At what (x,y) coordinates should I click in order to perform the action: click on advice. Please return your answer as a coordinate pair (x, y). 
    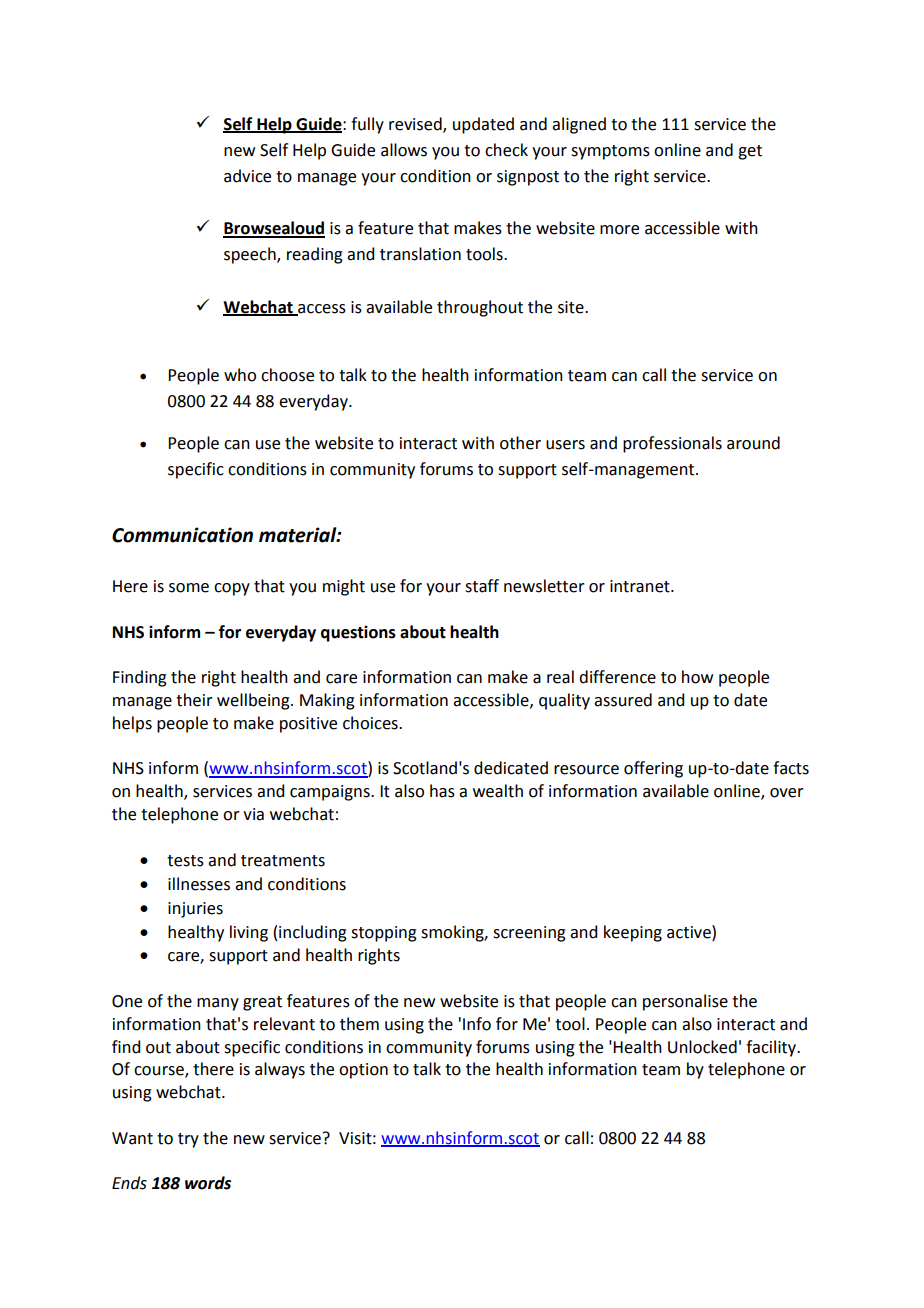
    Looking at the image, I should click on (247, 176).
